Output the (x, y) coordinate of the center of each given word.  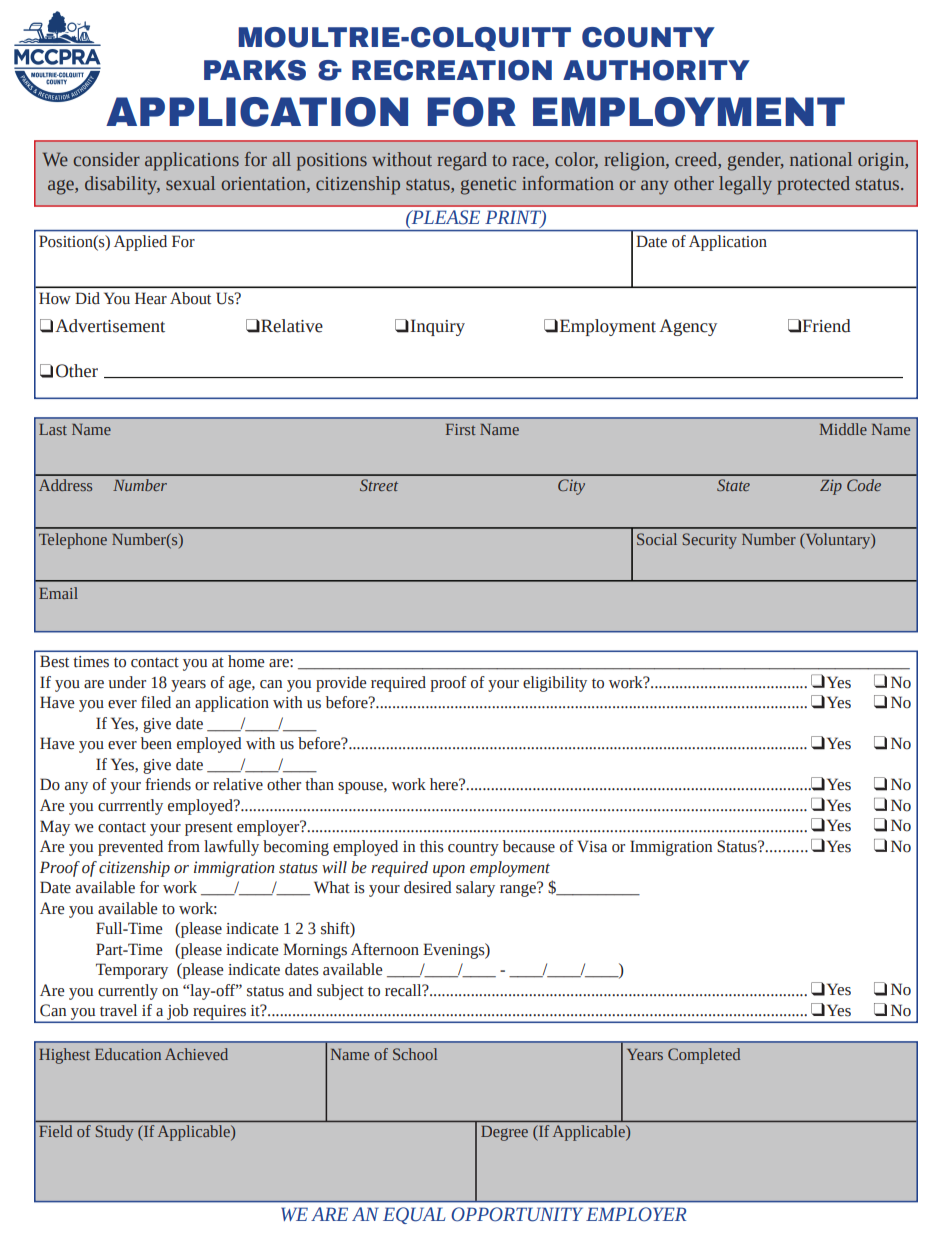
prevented (130, 848)
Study (114, 1133)
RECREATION (452, 70)
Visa (592, 846)
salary (475, 889)
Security (710, 541)
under (127, 682)
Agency (688, 327)
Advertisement (110, 326)
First (461, 429)
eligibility (555, 684)
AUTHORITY (656, 70)
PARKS (255, 70)
